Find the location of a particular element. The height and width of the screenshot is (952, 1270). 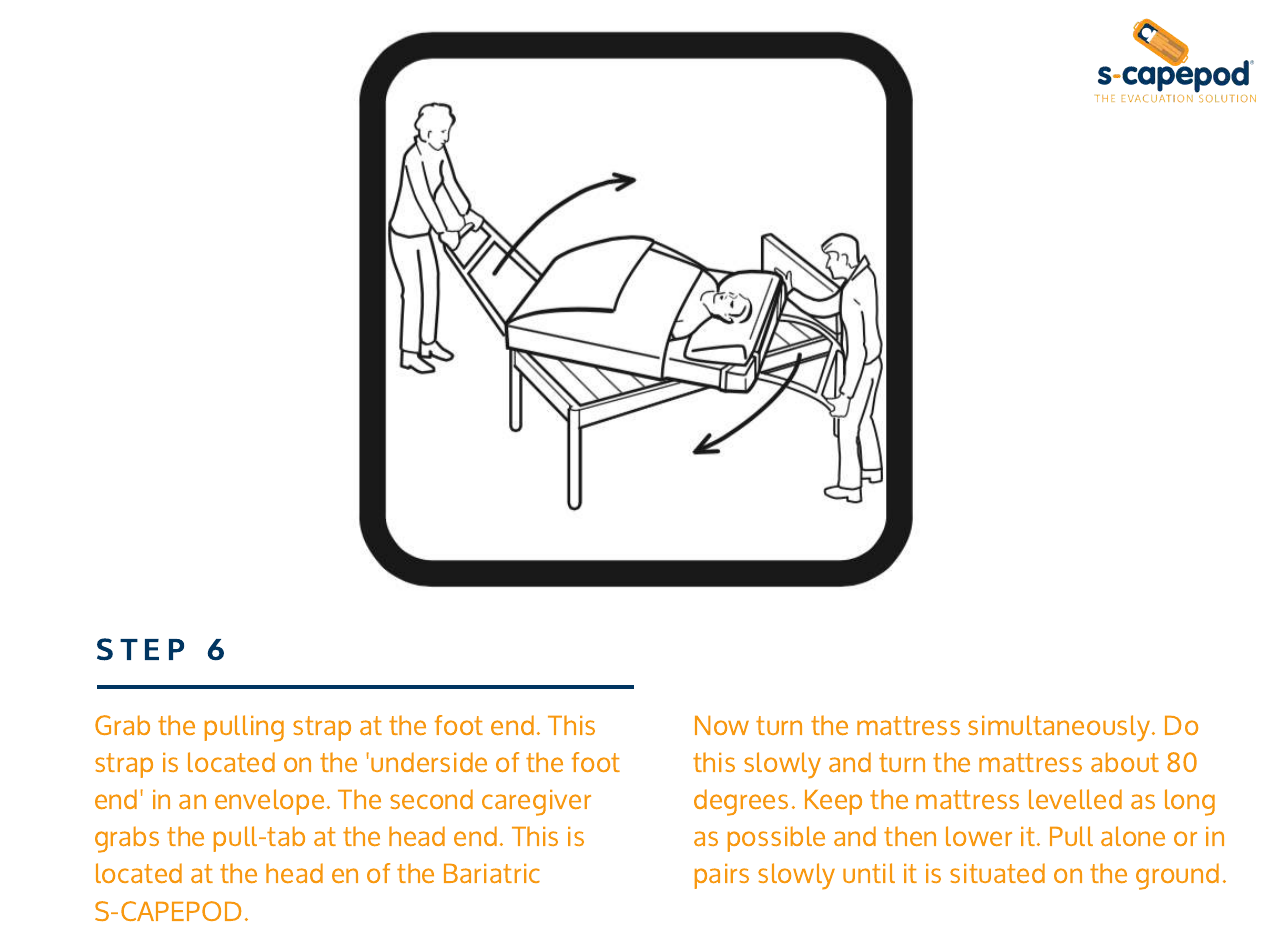

caregiver is located at coordinates (536, 803).
